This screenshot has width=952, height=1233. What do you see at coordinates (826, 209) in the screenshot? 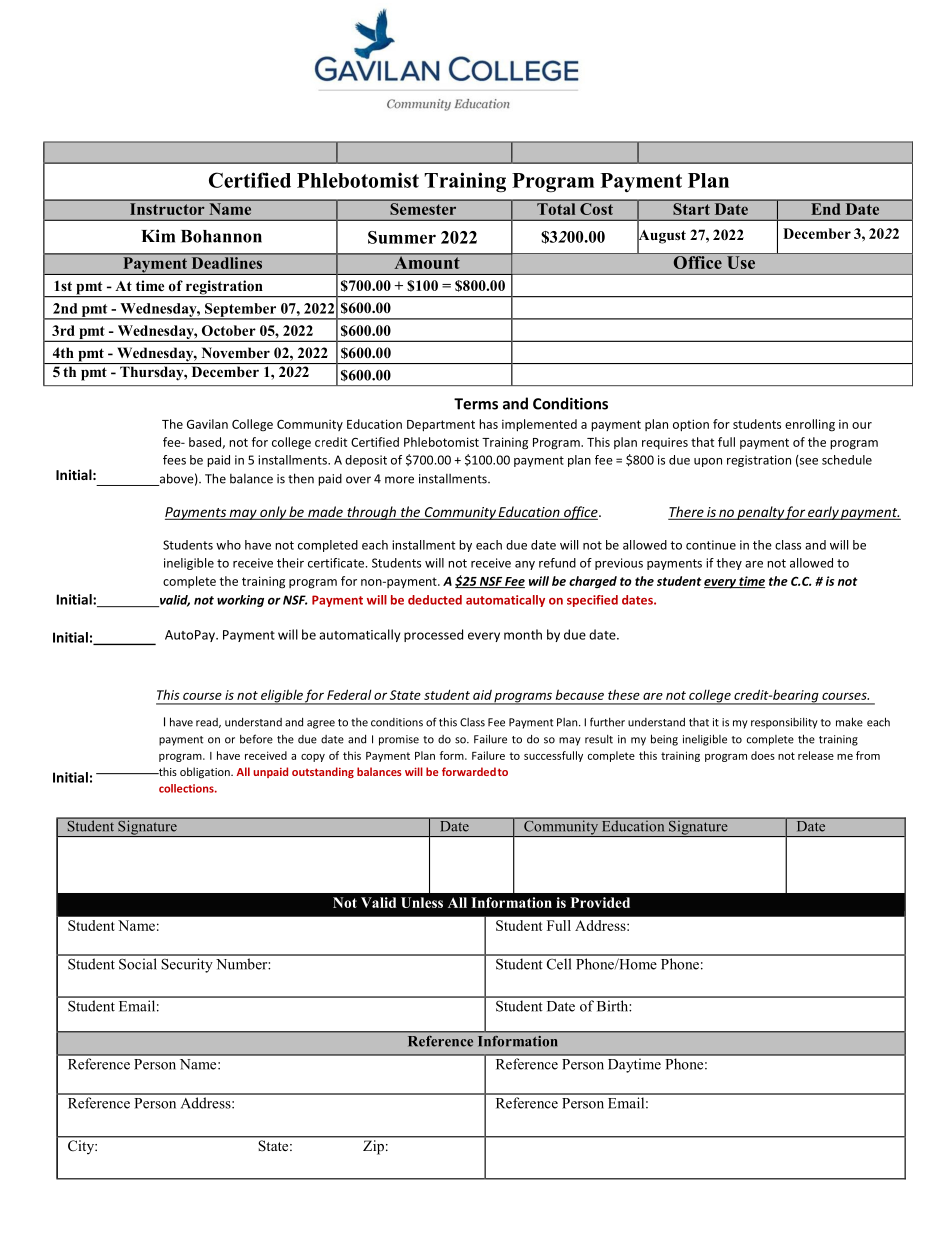
I see `End` at bounding box center [826, 209].
